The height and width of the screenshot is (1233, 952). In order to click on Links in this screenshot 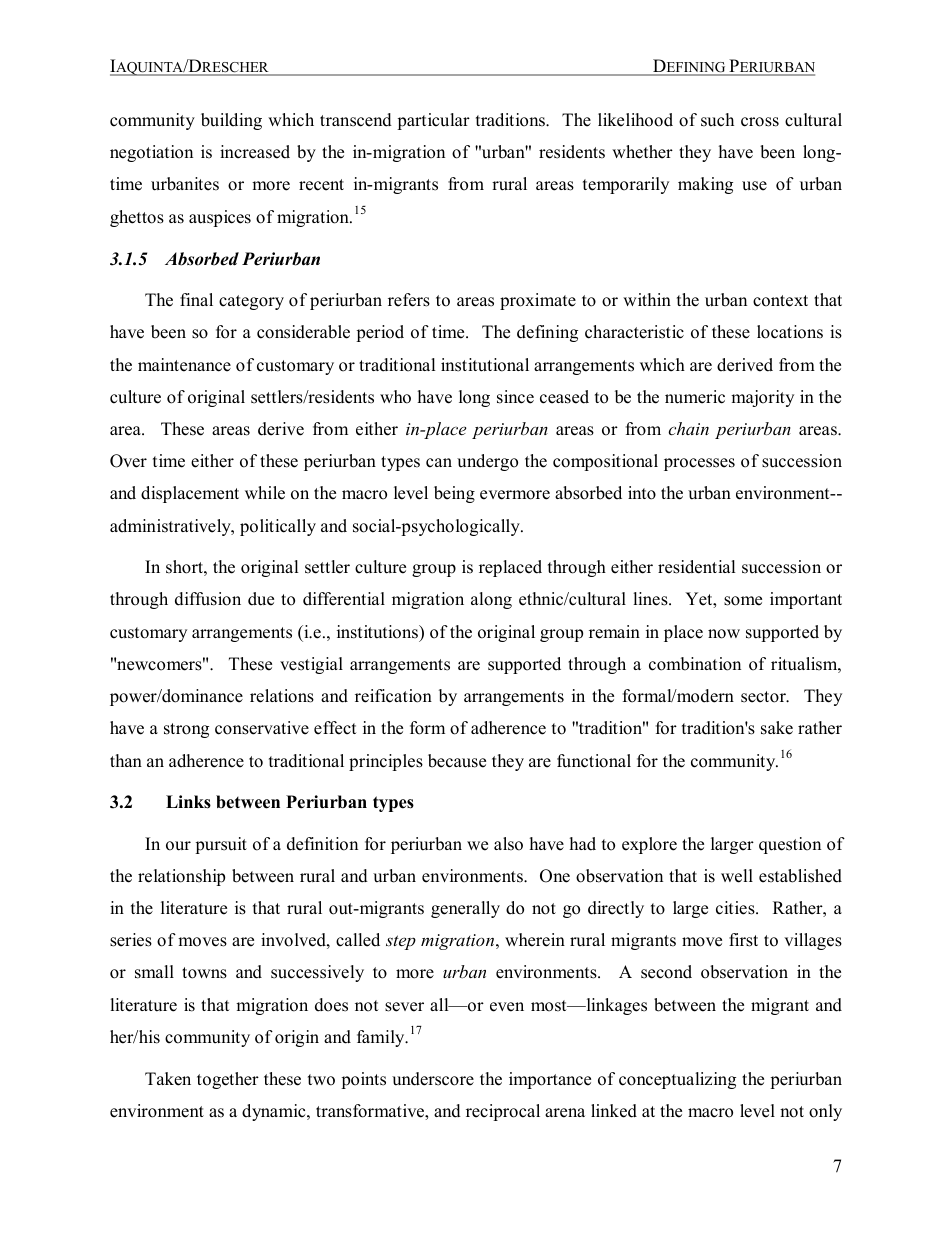, I will do `click(188, 802)`.
